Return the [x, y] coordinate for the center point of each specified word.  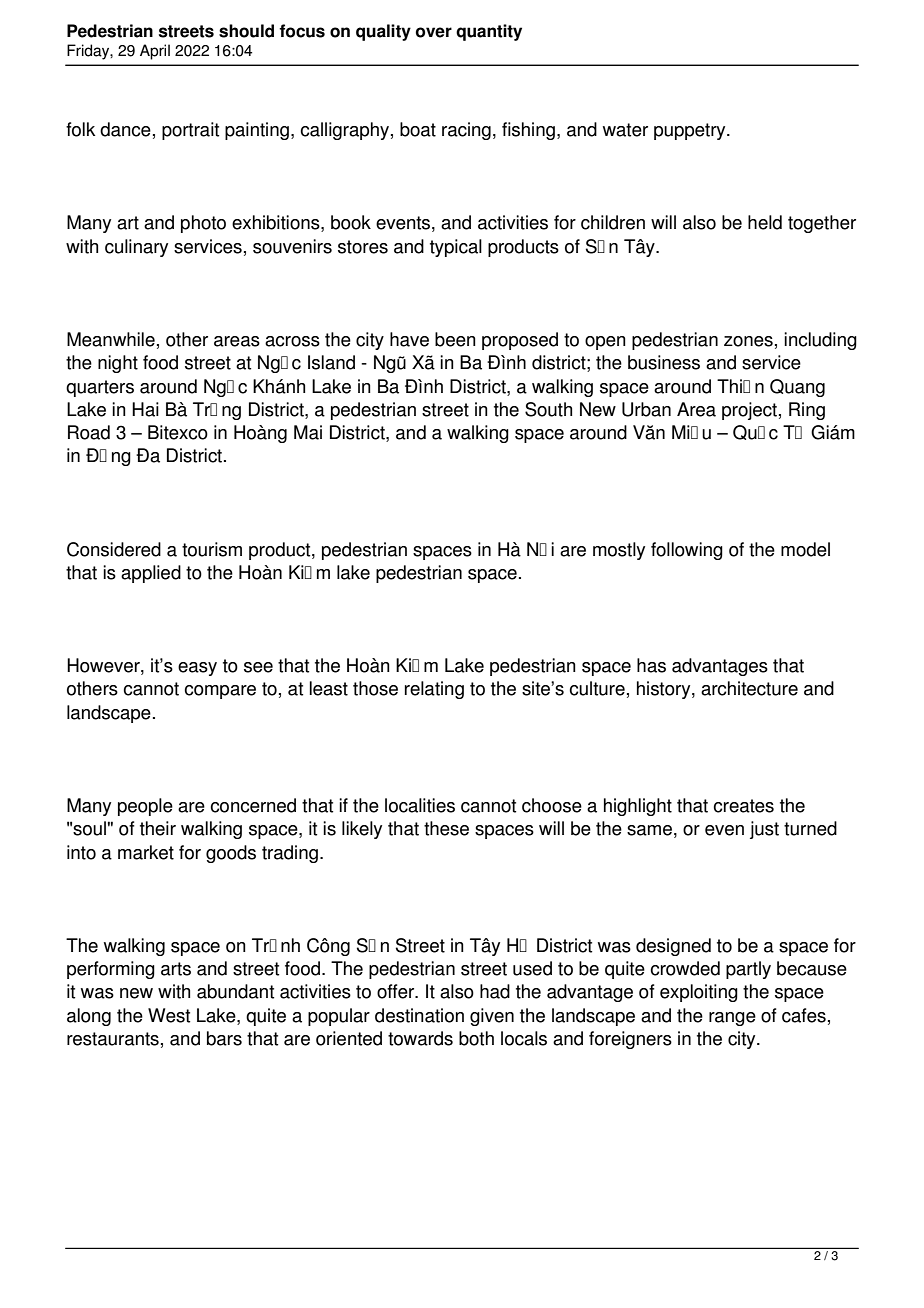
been [455, 339]
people [145, 807]
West [169, 1015]
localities [420, 805]
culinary [136, 248]
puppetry [691, 131]
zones [748, 341]
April [155, 52]
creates [743, 806]
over [434, 32]
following [687, 551]
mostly [619, 551]
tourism [212, 549]
